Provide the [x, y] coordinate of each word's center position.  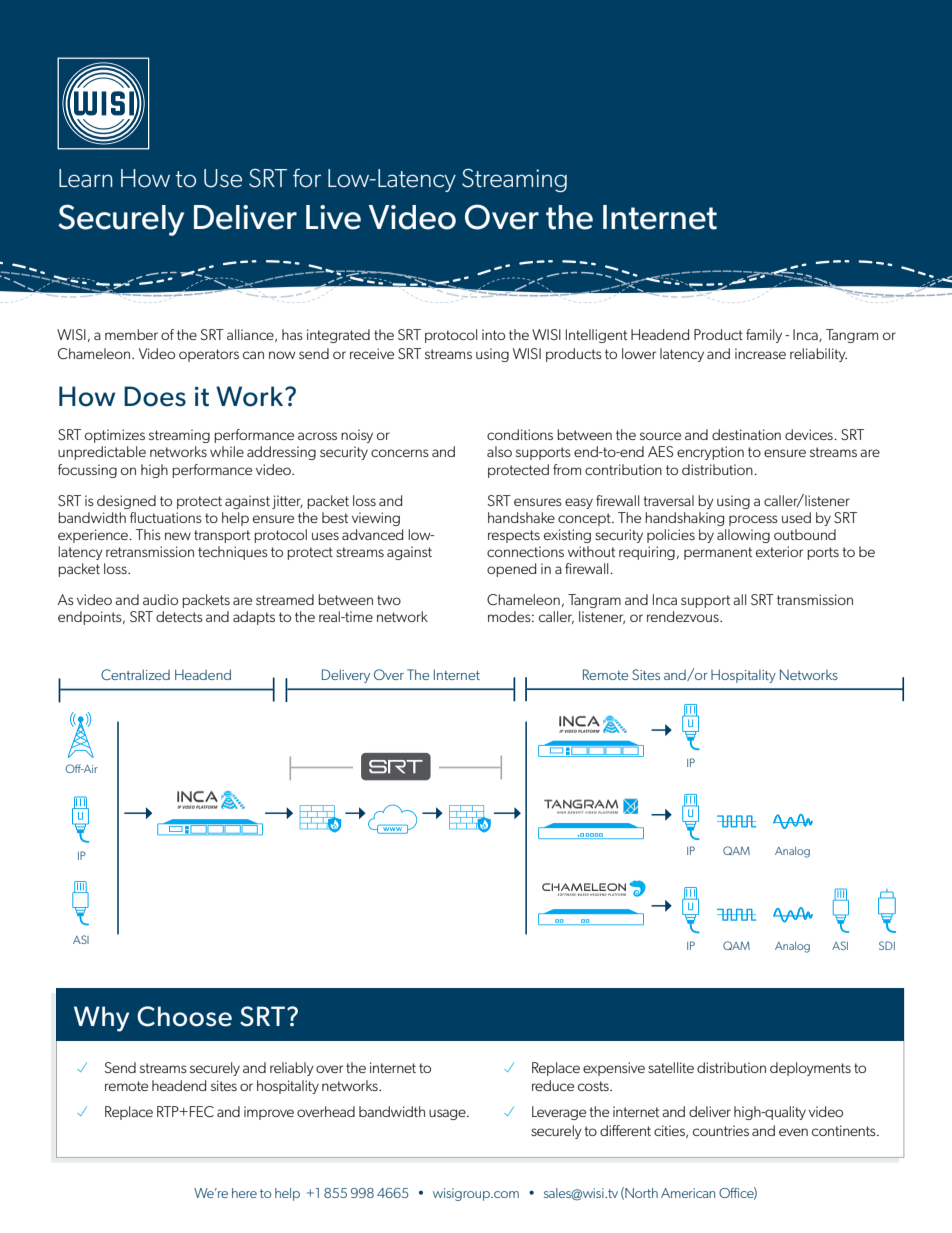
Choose [184, 1016]
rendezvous [684, 616]
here [244, 1193]
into [493, 334]
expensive [614, 1069]
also [499, 451]
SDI [887, 945]
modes [510, 616]
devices [810, 434]
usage [448, 1114]
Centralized [135, 674]
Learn [86, 178]
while [227, 451]
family [764, 336]
